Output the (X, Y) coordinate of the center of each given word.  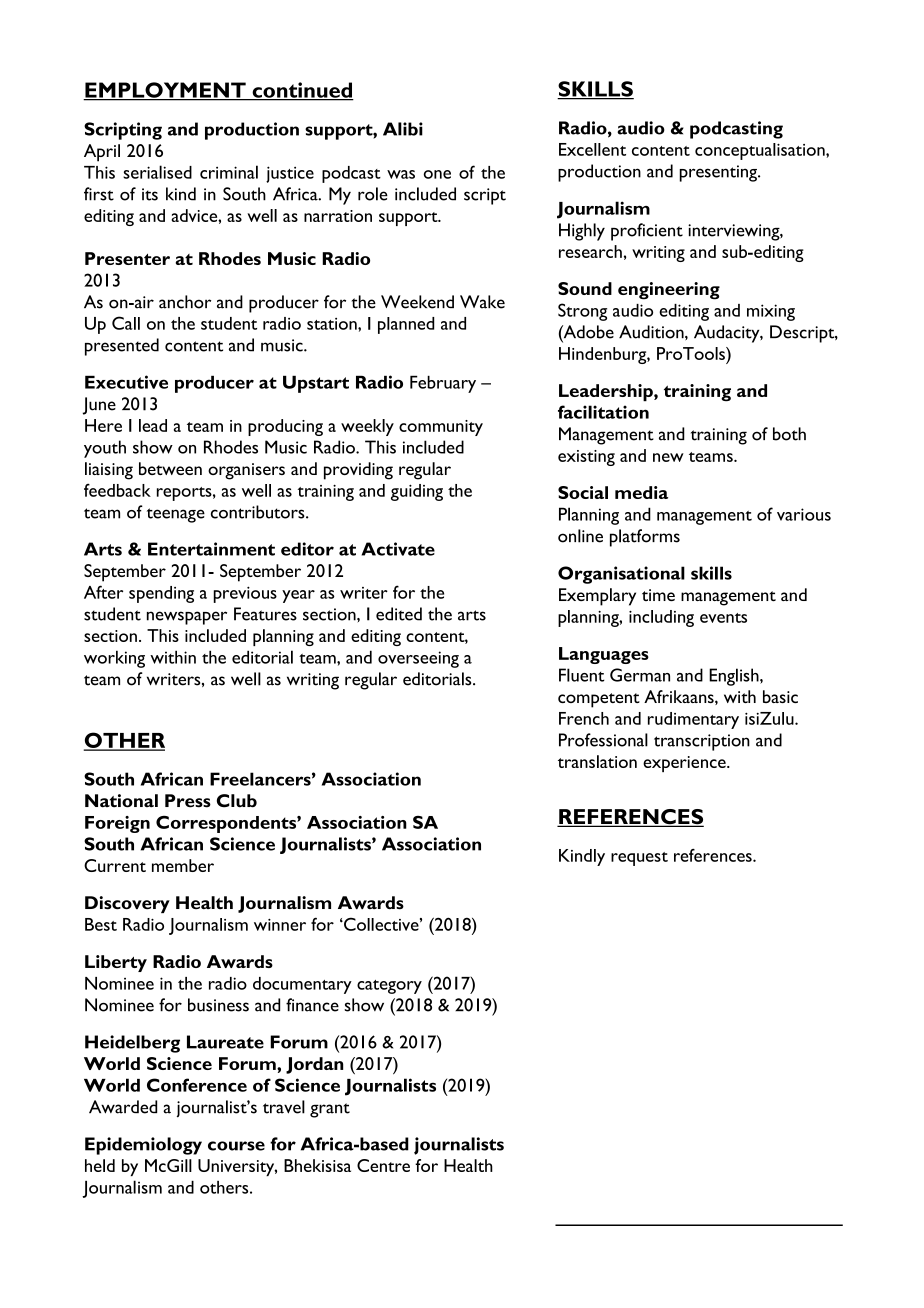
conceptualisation (761, 151)
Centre (383, 1165)
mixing (771, 312)
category (389, 987)
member (183, 865)
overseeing (418, 659)
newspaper (187, 618)
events (723, 618)
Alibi (403, 129)
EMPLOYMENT (165, 91)
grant (330, 1110)
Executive (126, 382)
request (639, 859)
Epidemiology (143, 1146)
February (443, 384)
